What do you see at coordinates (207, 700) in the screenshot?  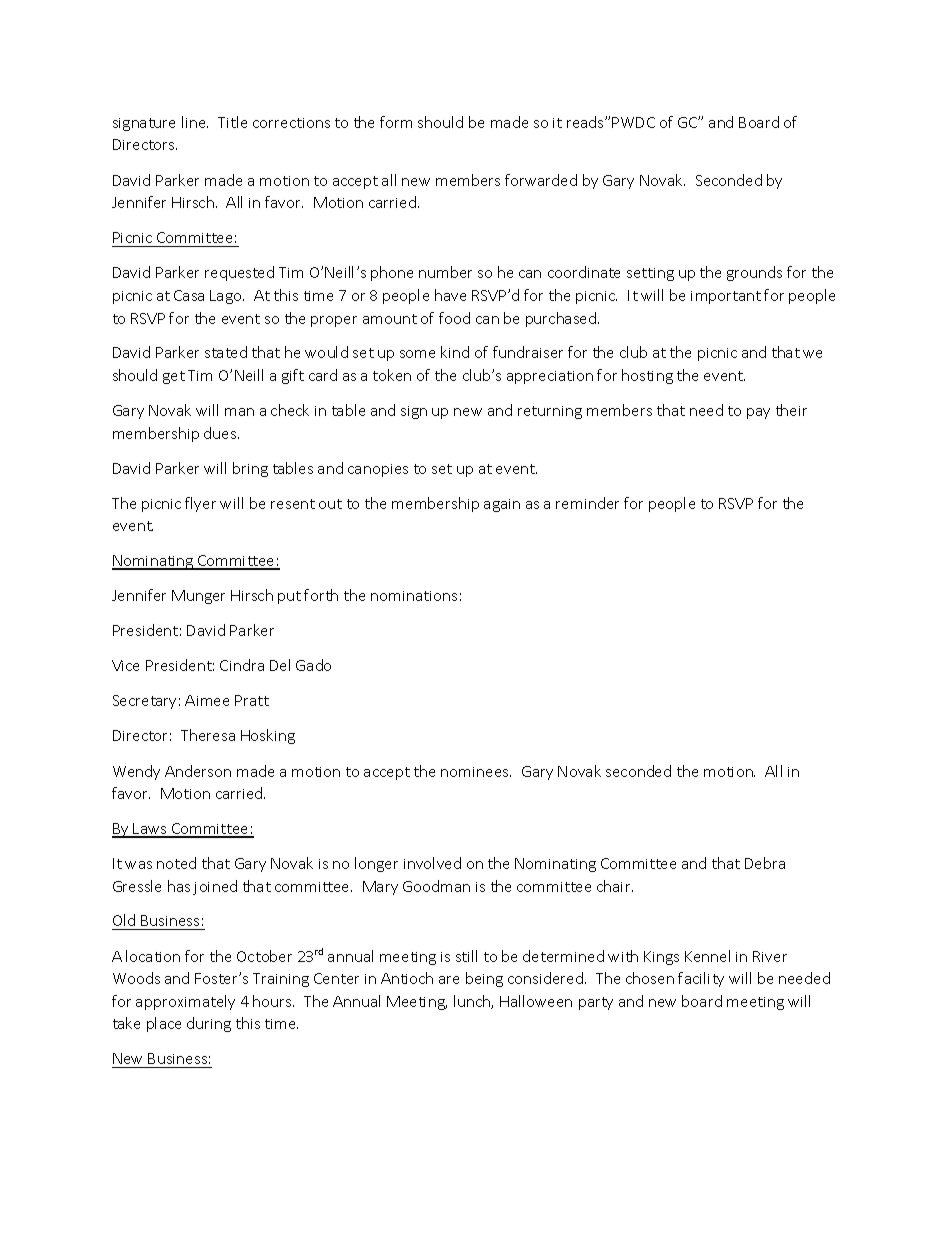 I see `Aimee` at bounding box center [207, 700].
